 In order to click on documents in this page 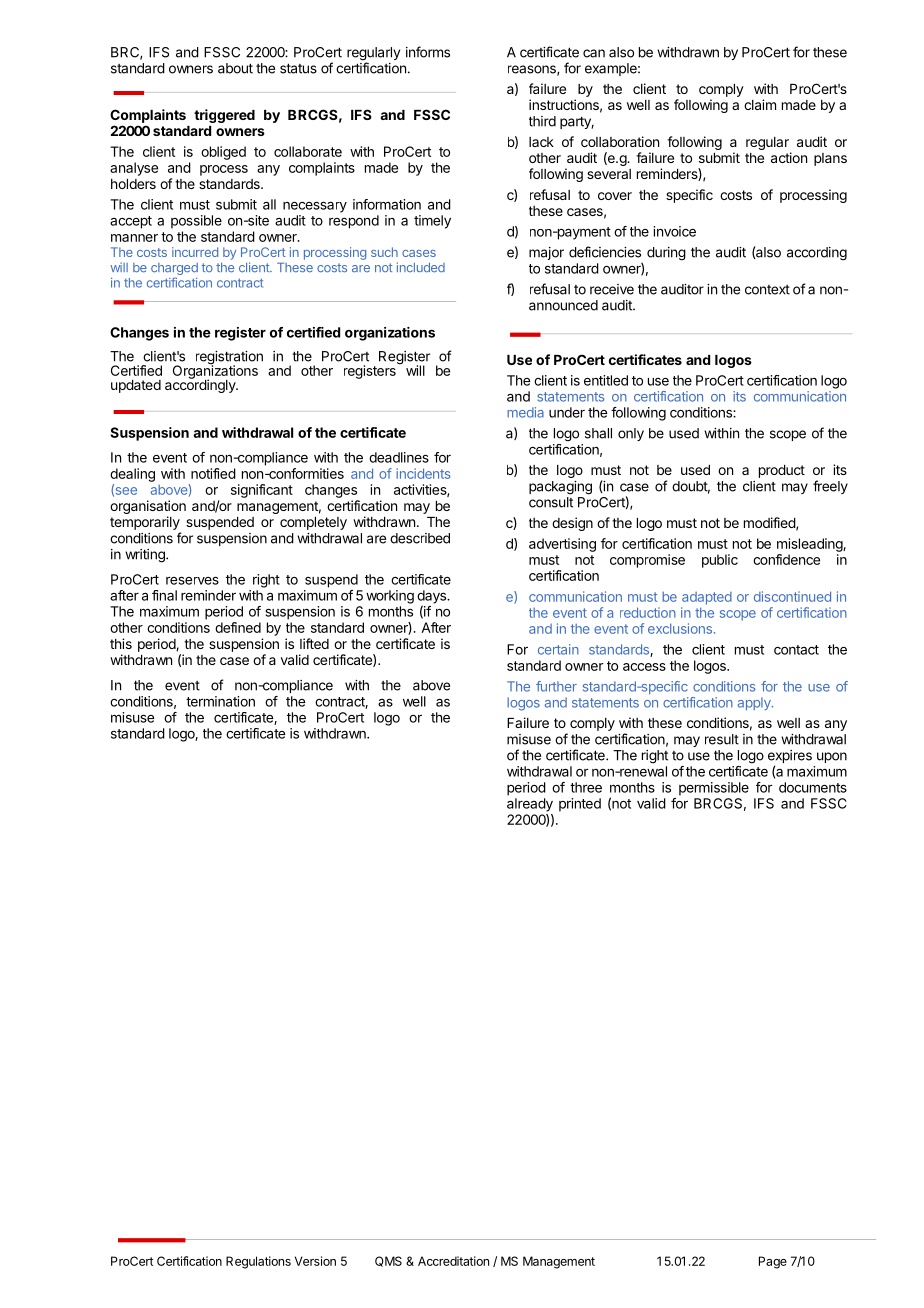, I will do `click(813, 787)`.
